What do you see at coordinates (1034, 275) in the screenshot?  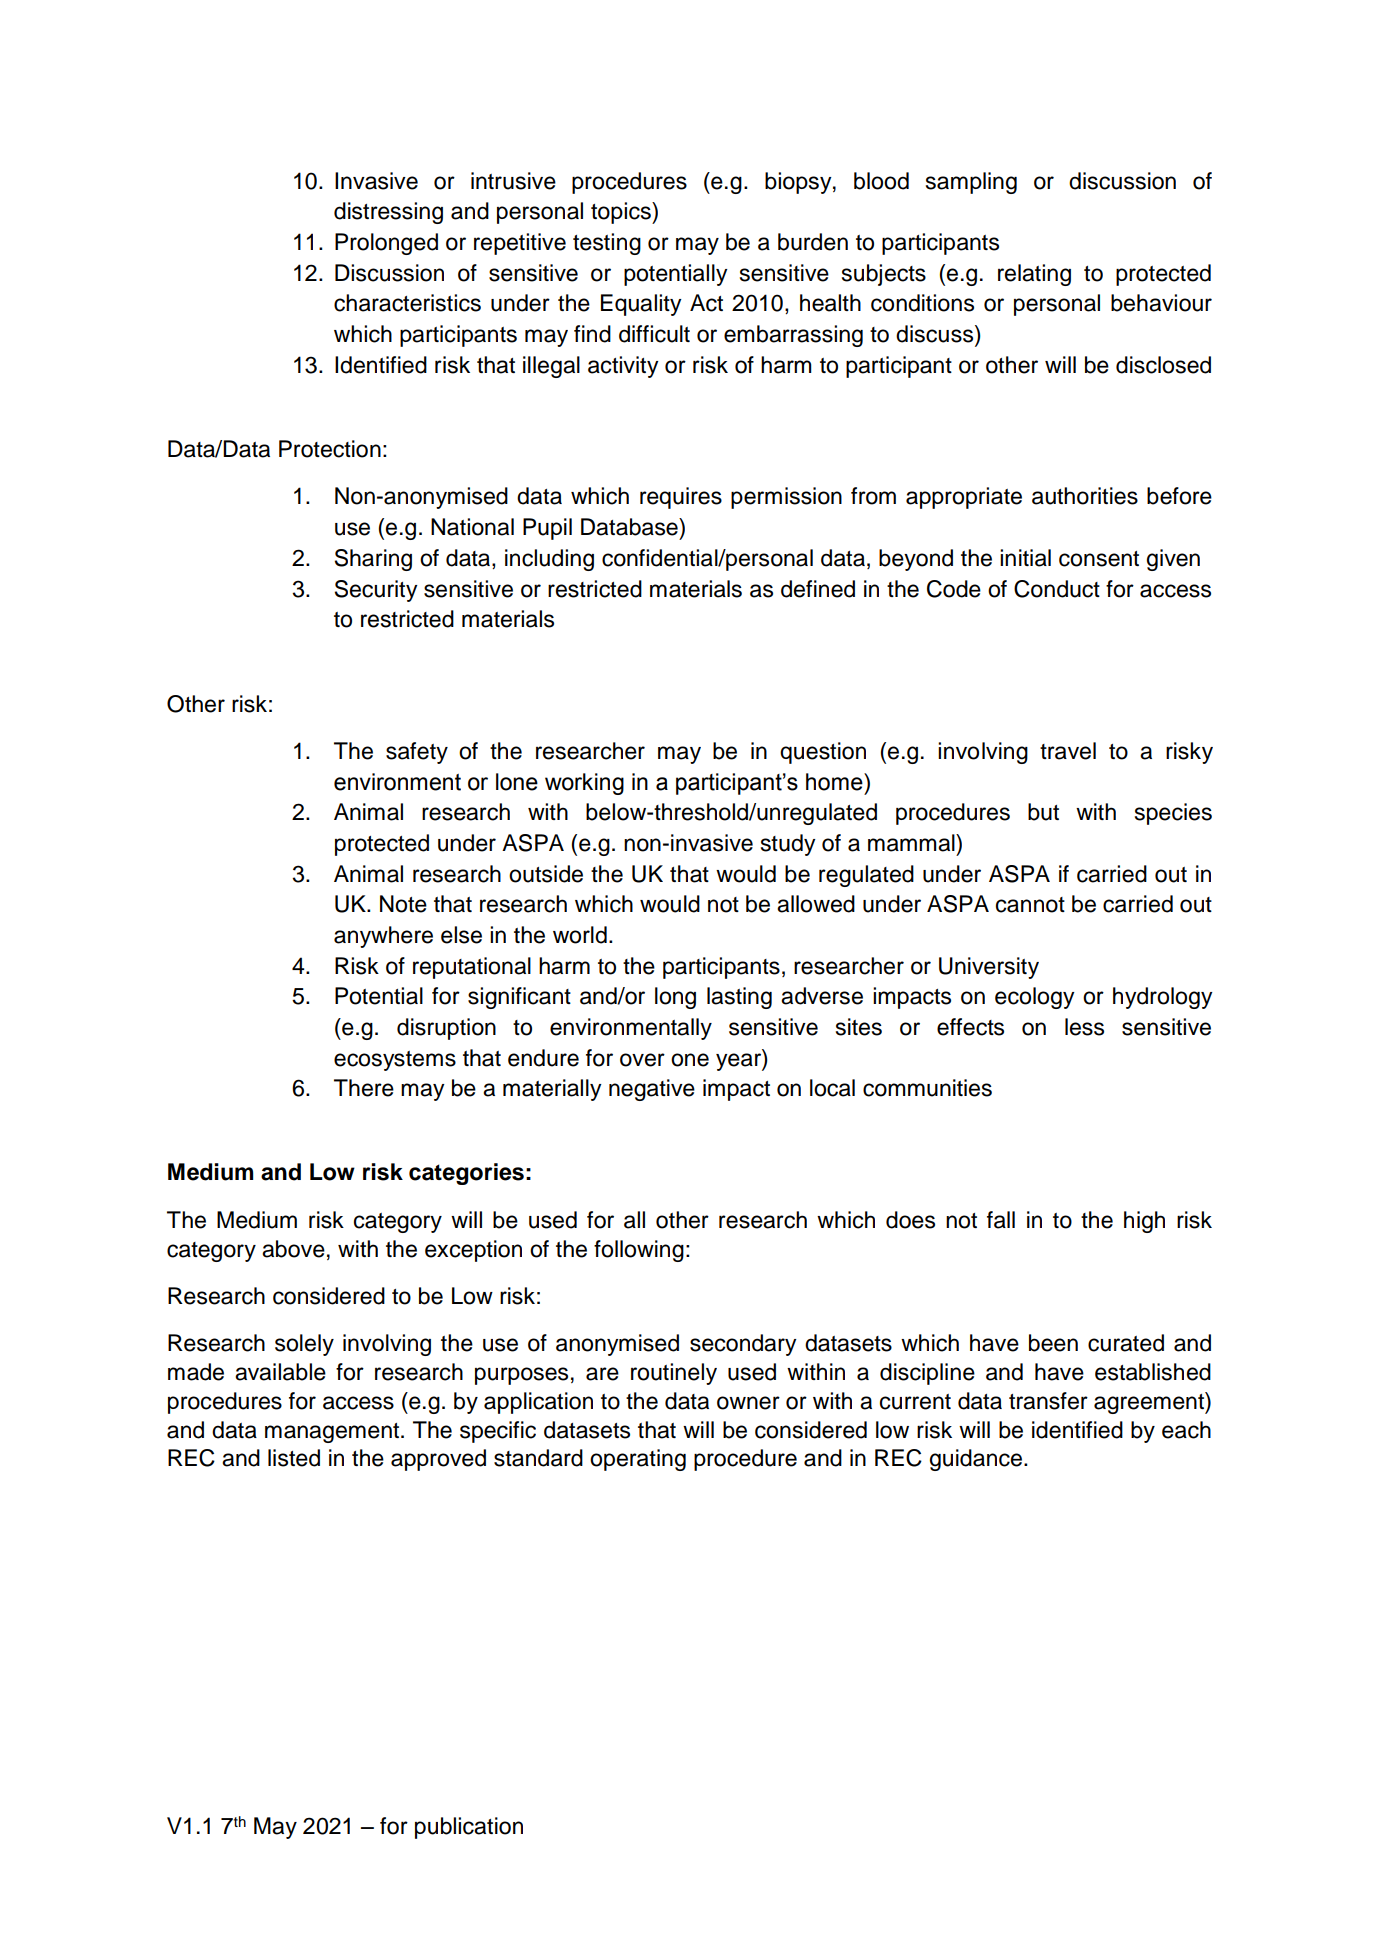 I see `relating` at bounding box center [1034, 275].
